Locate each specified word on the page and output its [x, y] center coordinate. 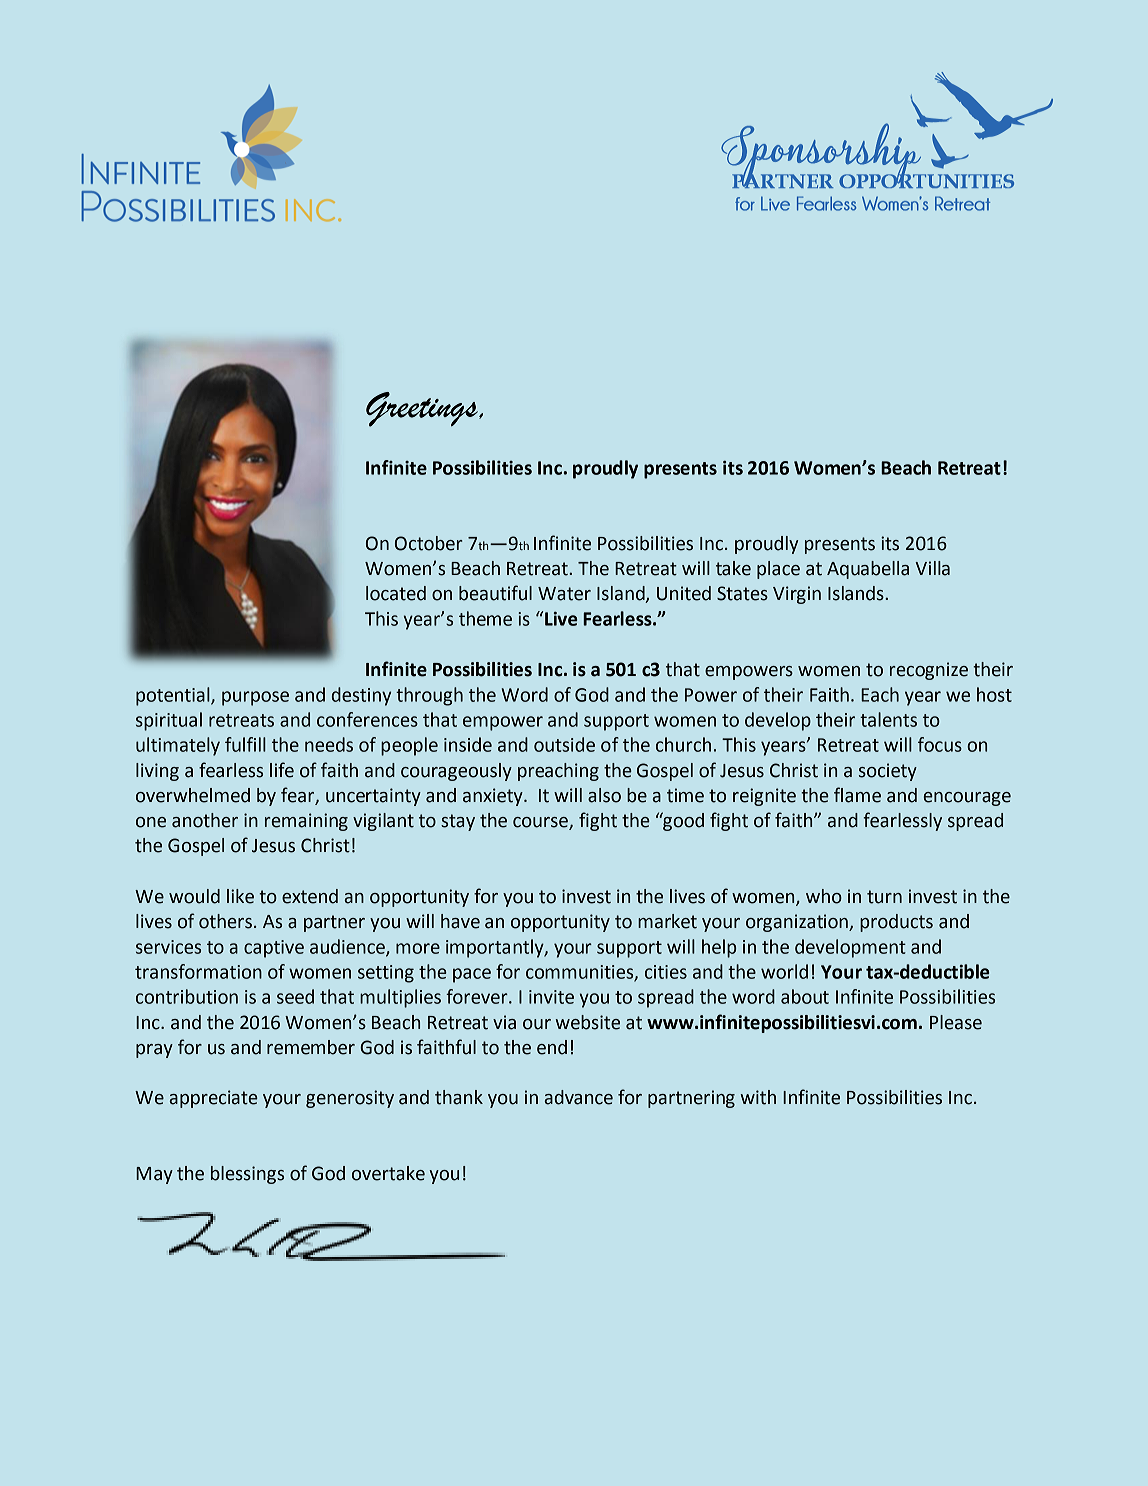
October [429, 543]
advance [578, 1097]
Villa [932, 568]
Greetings [423, 409]
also [604, 795]
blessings [247, 1175]
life [282, 770]
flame [857, 795]
